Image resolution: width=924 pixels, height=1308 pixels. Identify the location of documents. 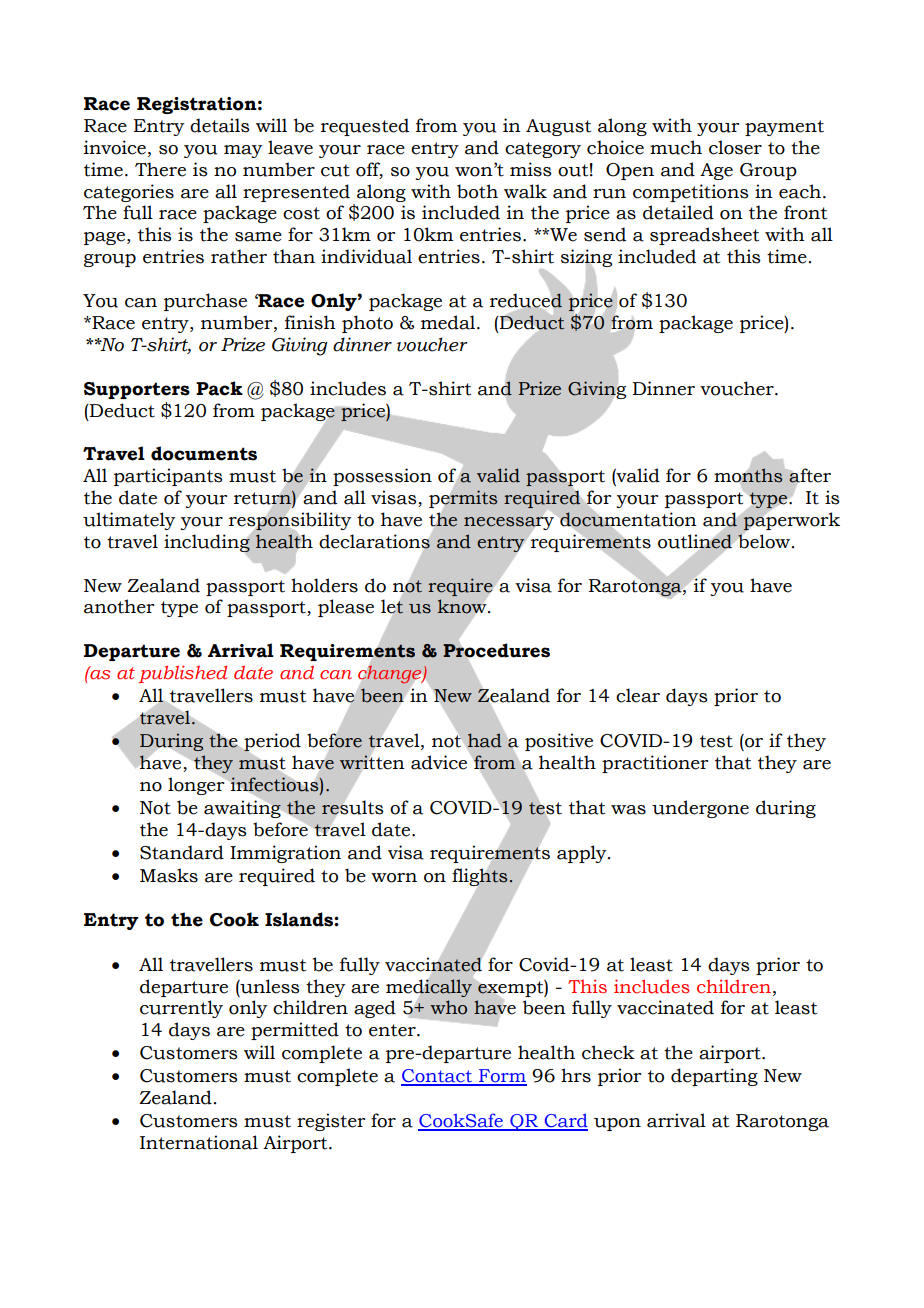
(204, 453).
